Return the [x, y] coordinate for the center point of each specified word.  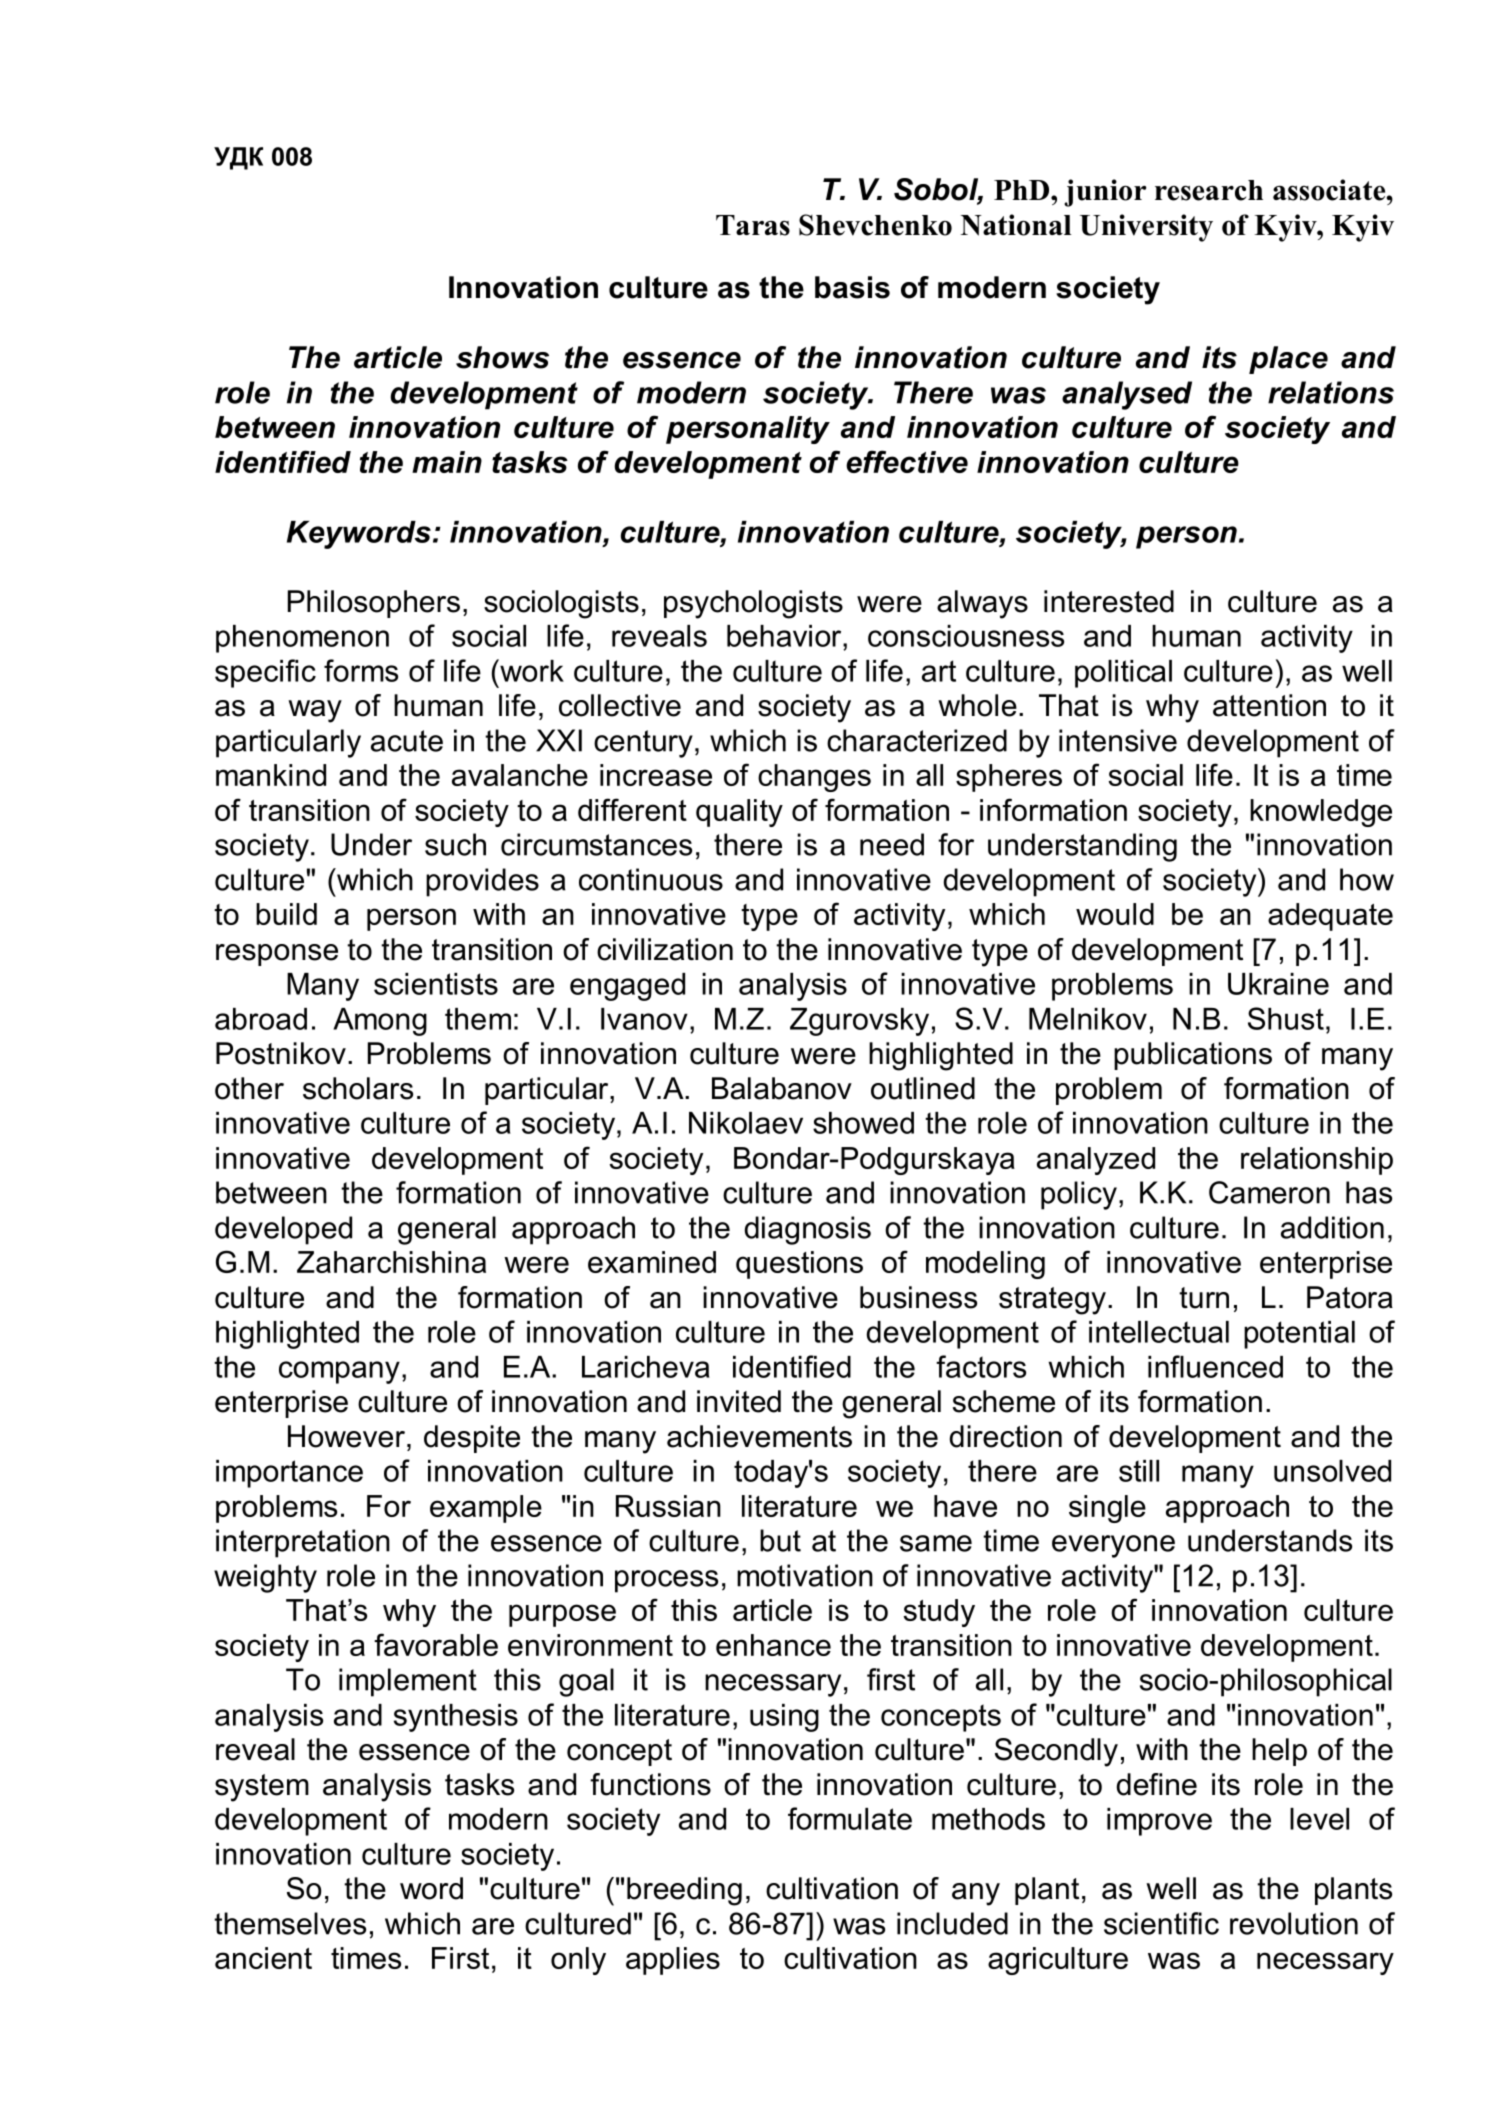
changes [814, 778]
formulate [850, 1818]
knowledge [1321, 813]
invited [739, 1401]
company [339, 1372]
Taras [753, 225]
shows [502, 357]
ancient [263, 1958]
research [1209, 190]
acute [407, 741]
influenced [1215, 1366]
